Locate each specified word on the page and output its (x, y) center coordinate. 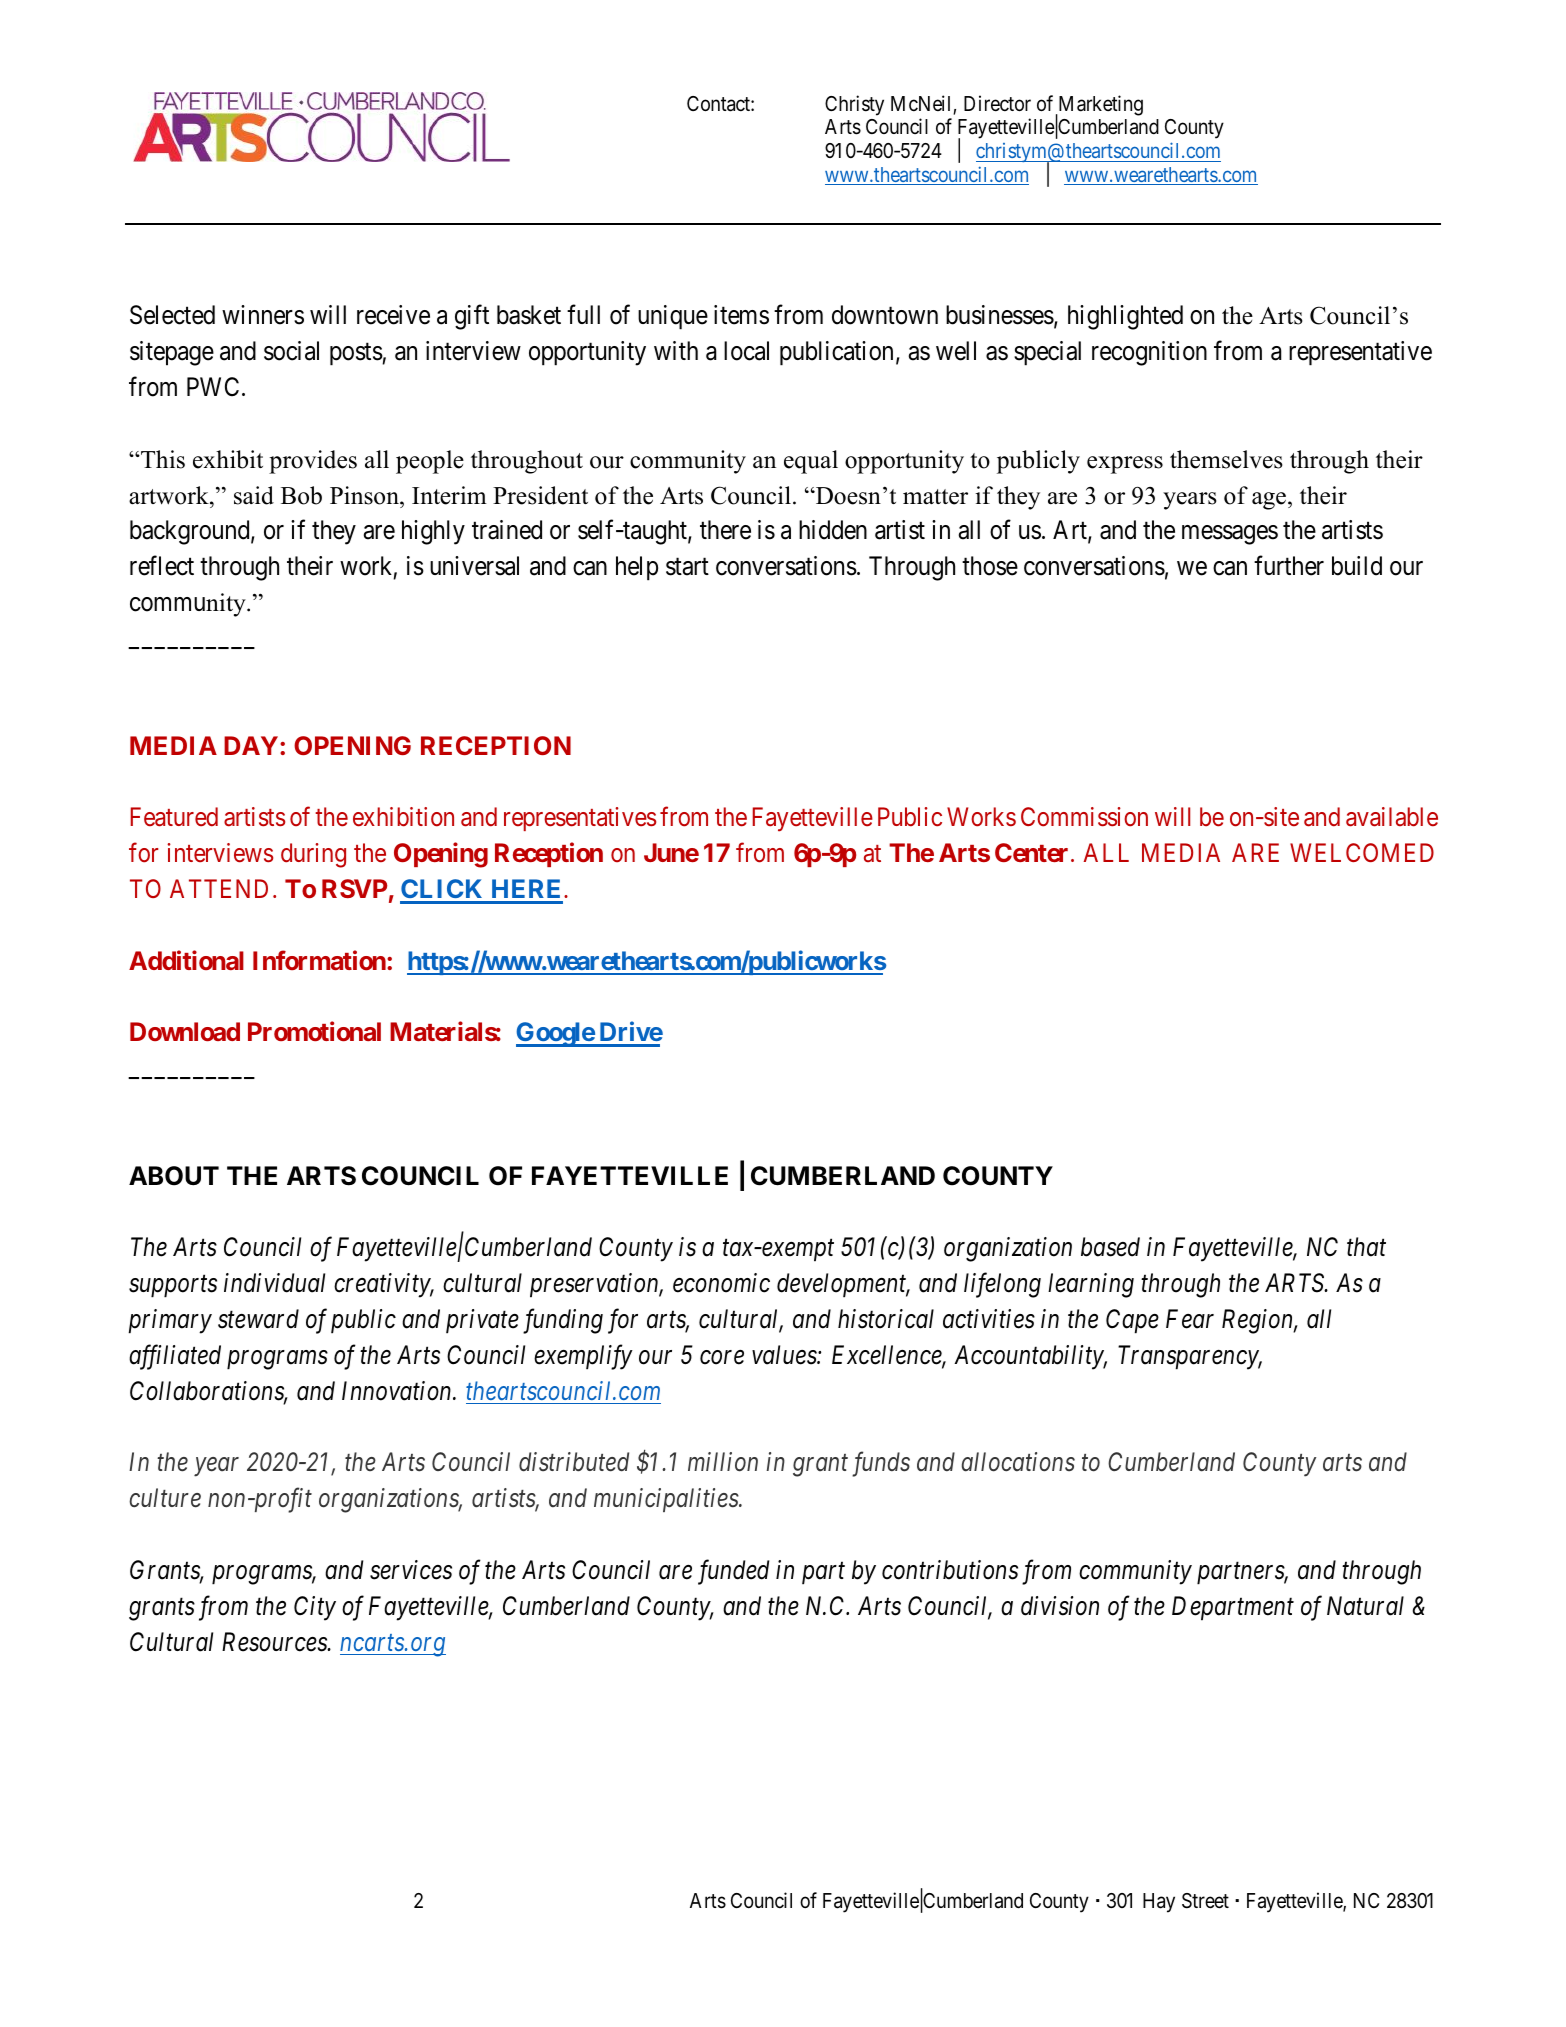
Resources (275, 1642)
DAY (251, 745)
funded (733, 1572)
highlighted (1125, 317)
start (687, 567)
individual (274, 1283)
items (741, 315)
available (1392, 817)
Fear (1190, 1319)
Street (1205, 1901)
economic (721, 1283)
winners (263, 315)
